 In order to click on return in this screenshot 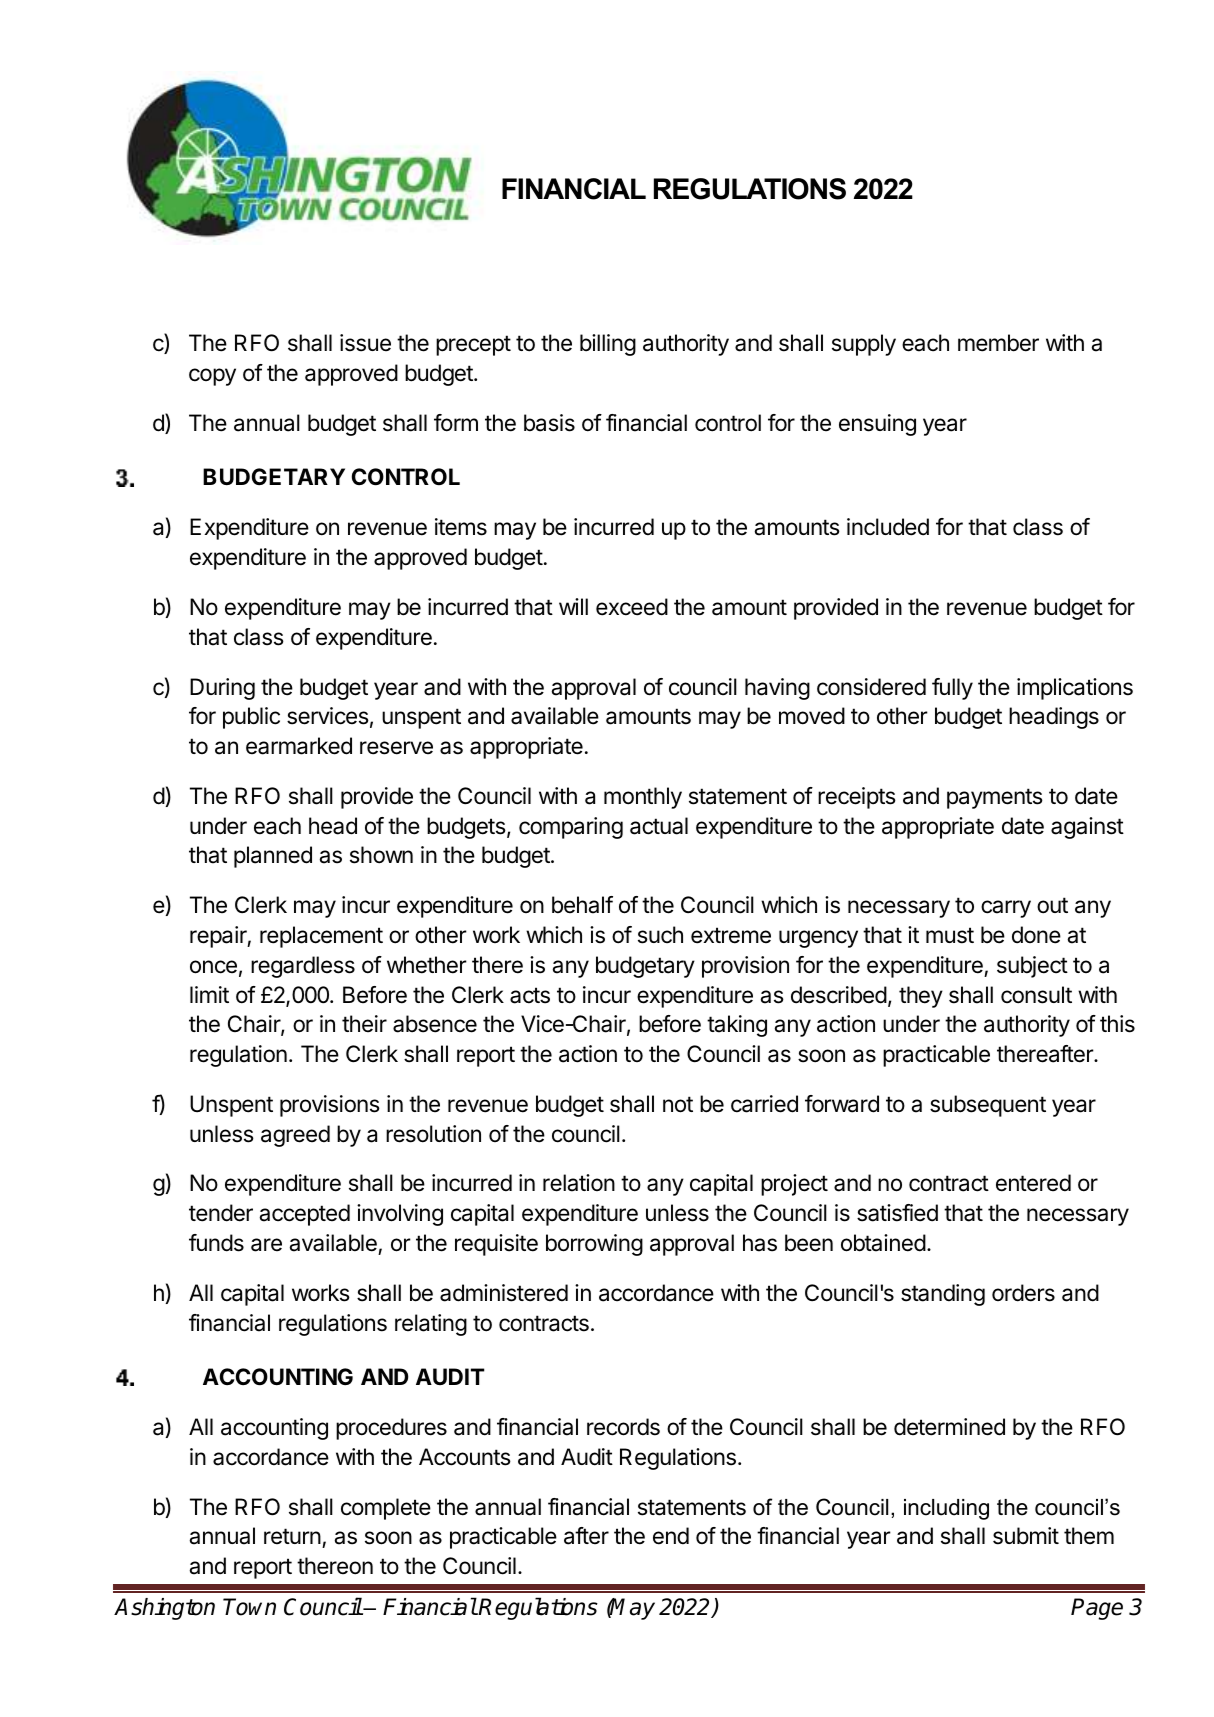, I will do `click(292, 1536)`.
